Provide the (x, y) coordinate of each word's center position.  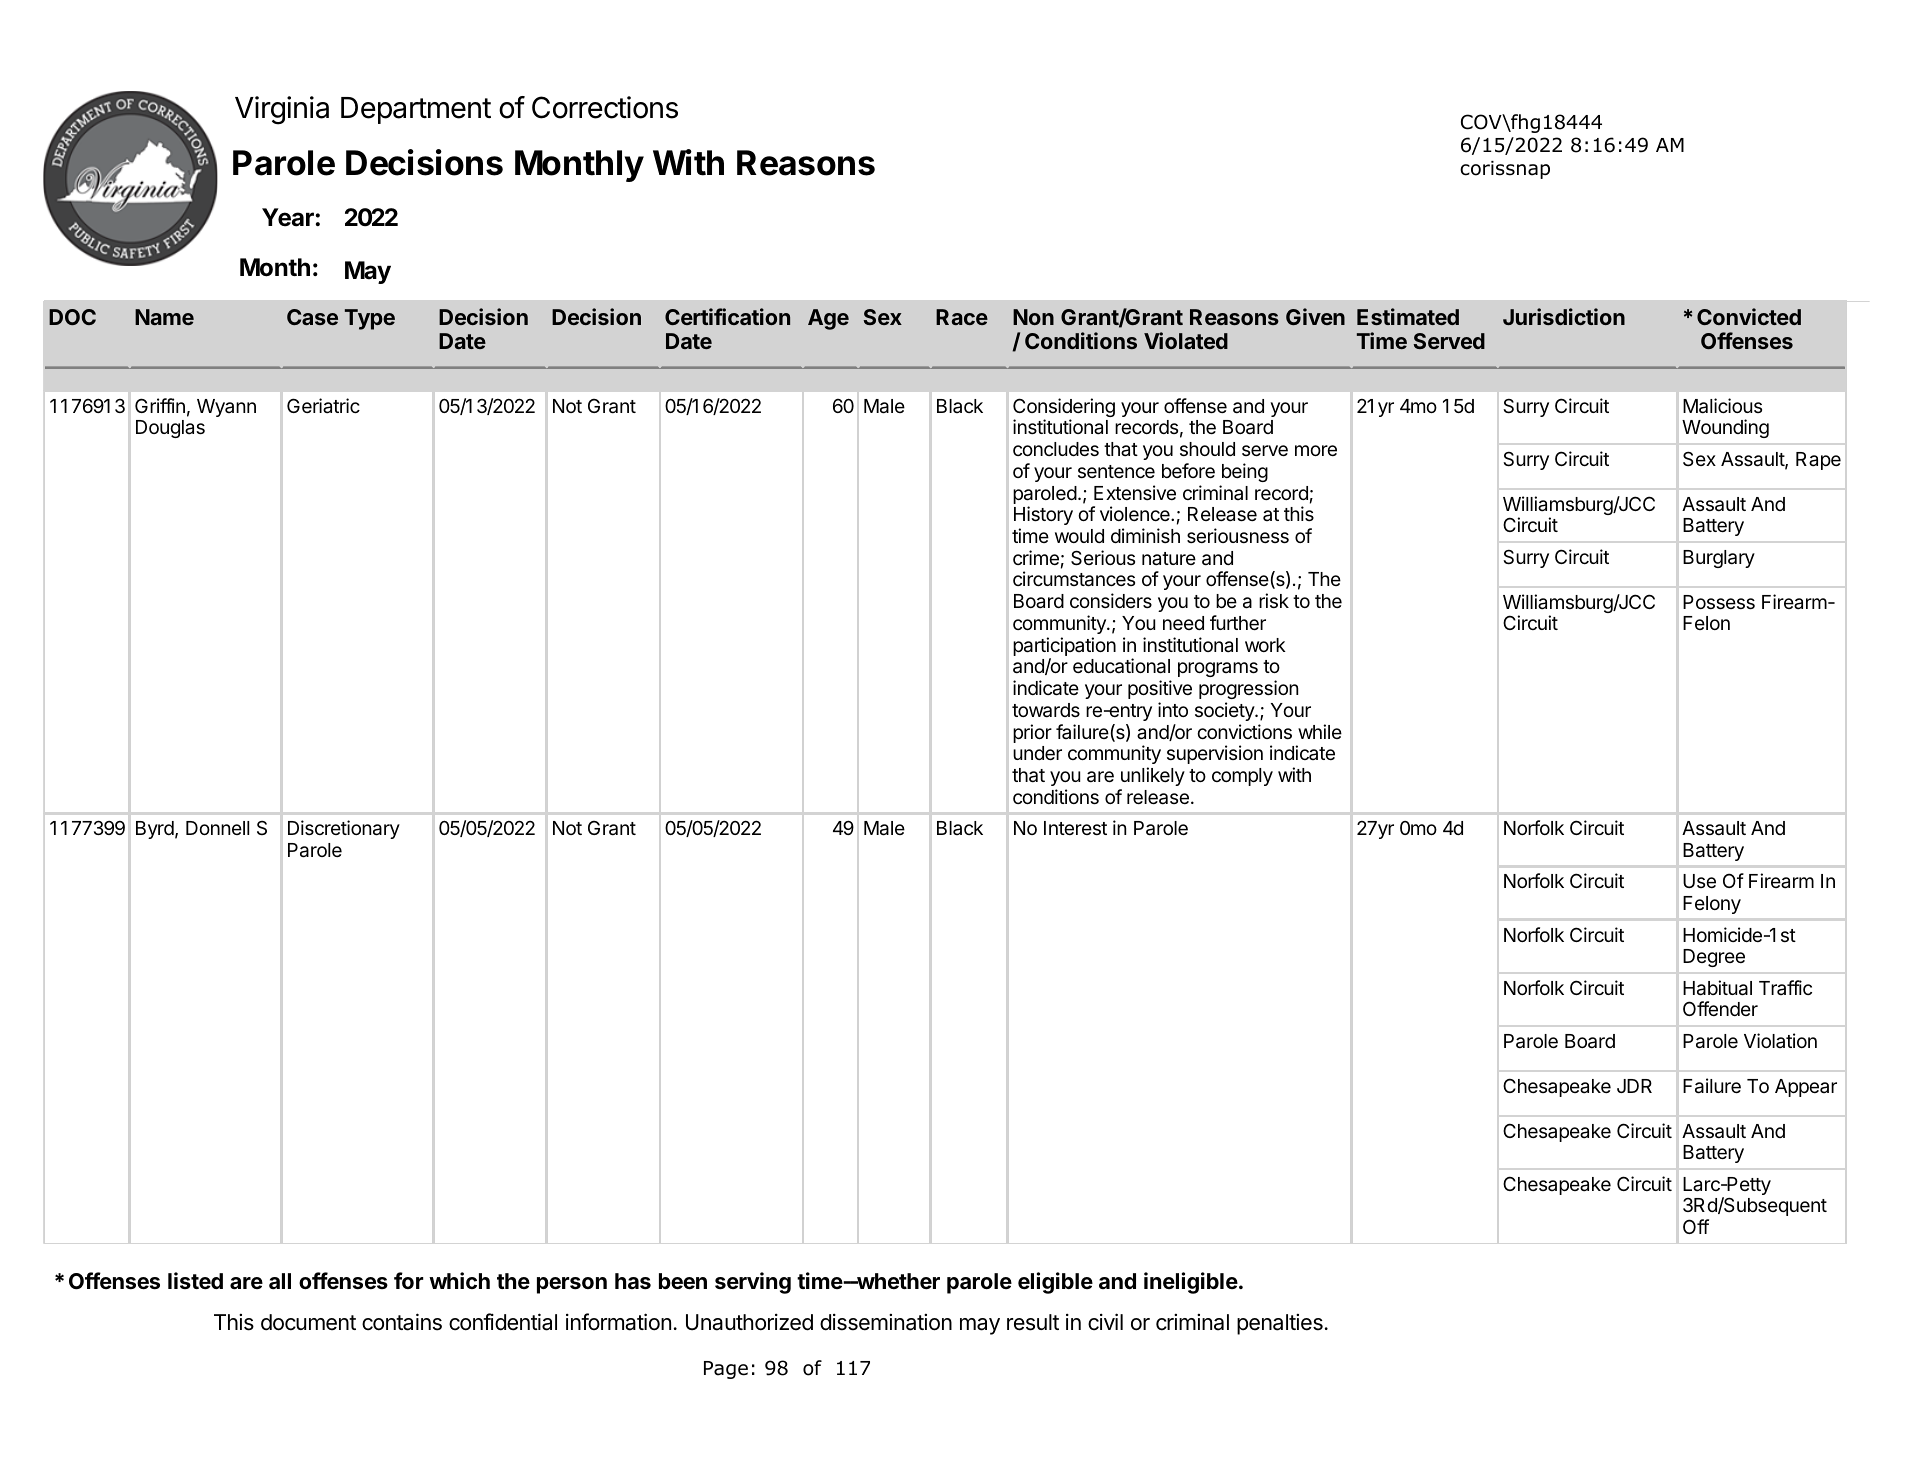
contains (402, 1322)
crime (1036, 557)
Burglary (1719, 559)
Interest (1075, 828)
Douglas (170, 429)
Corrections (605, 107)
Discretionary (344, 829)
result (1033, 1322)
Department (416, 110)
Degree (1714, 958)
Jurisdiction (1564, 316)
